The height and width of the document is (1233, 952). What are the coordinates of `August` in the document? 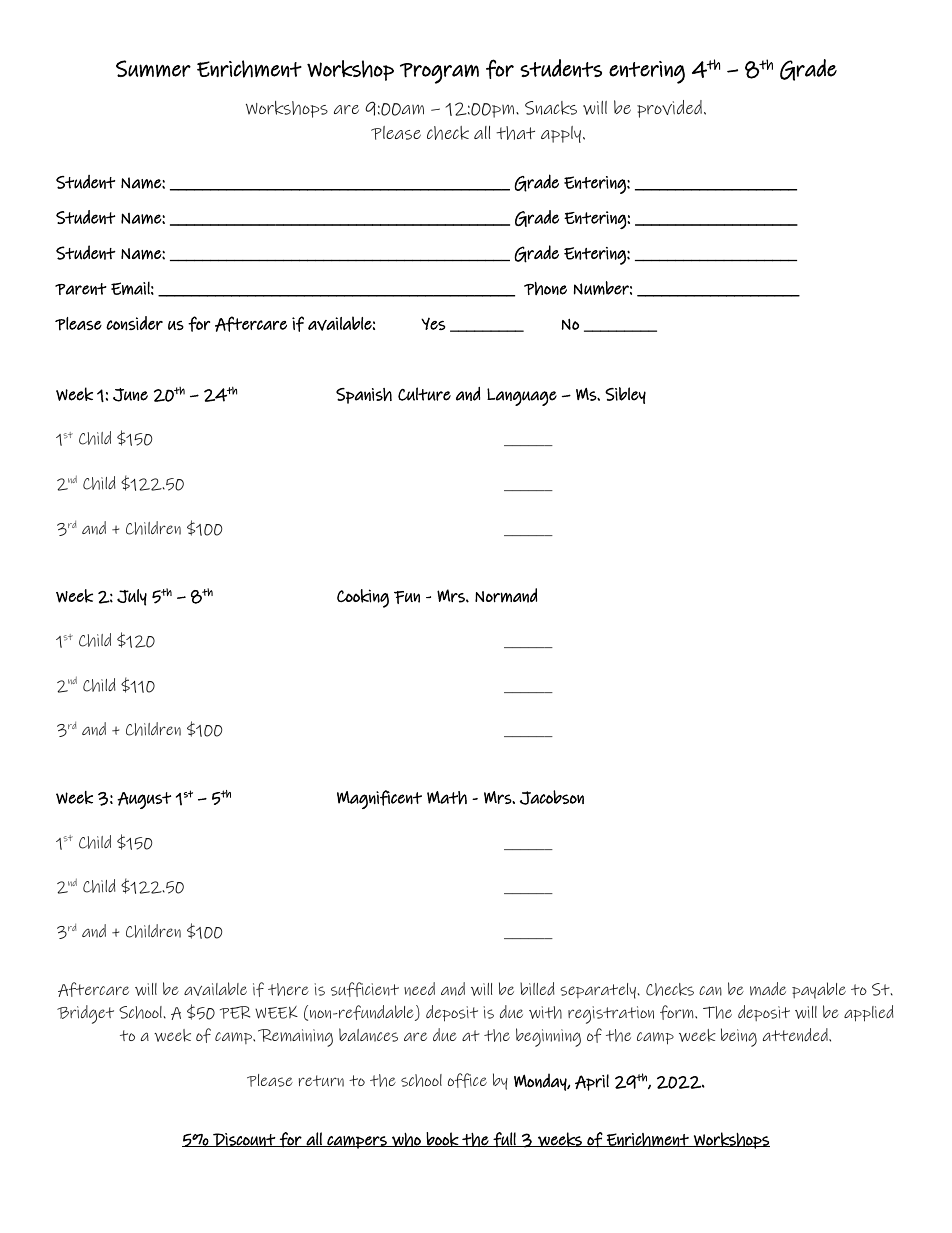 It's located at (144, 800).
